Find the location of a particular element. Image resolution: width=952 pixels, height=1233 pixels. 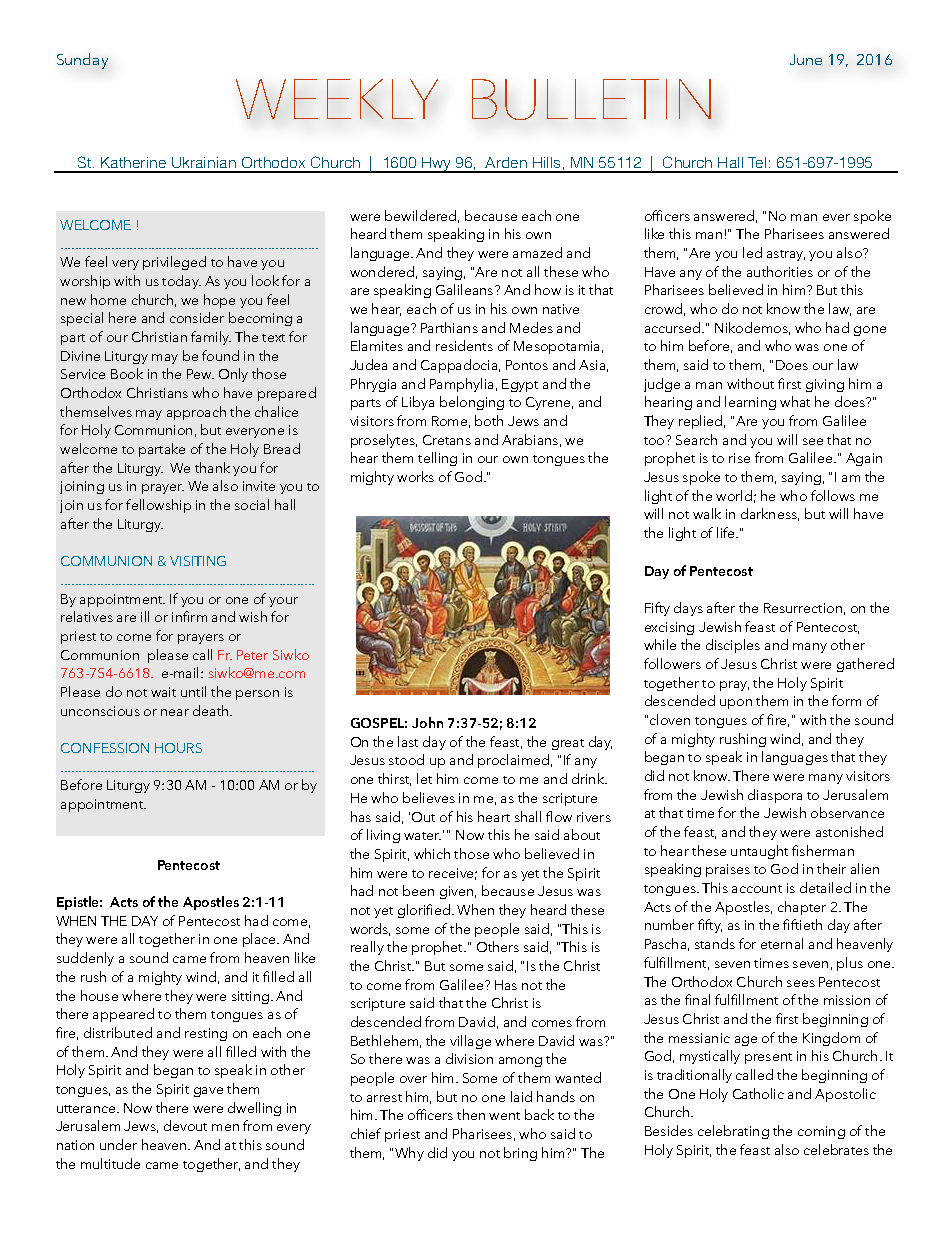

Pew is located at coordinates (200, 374).
